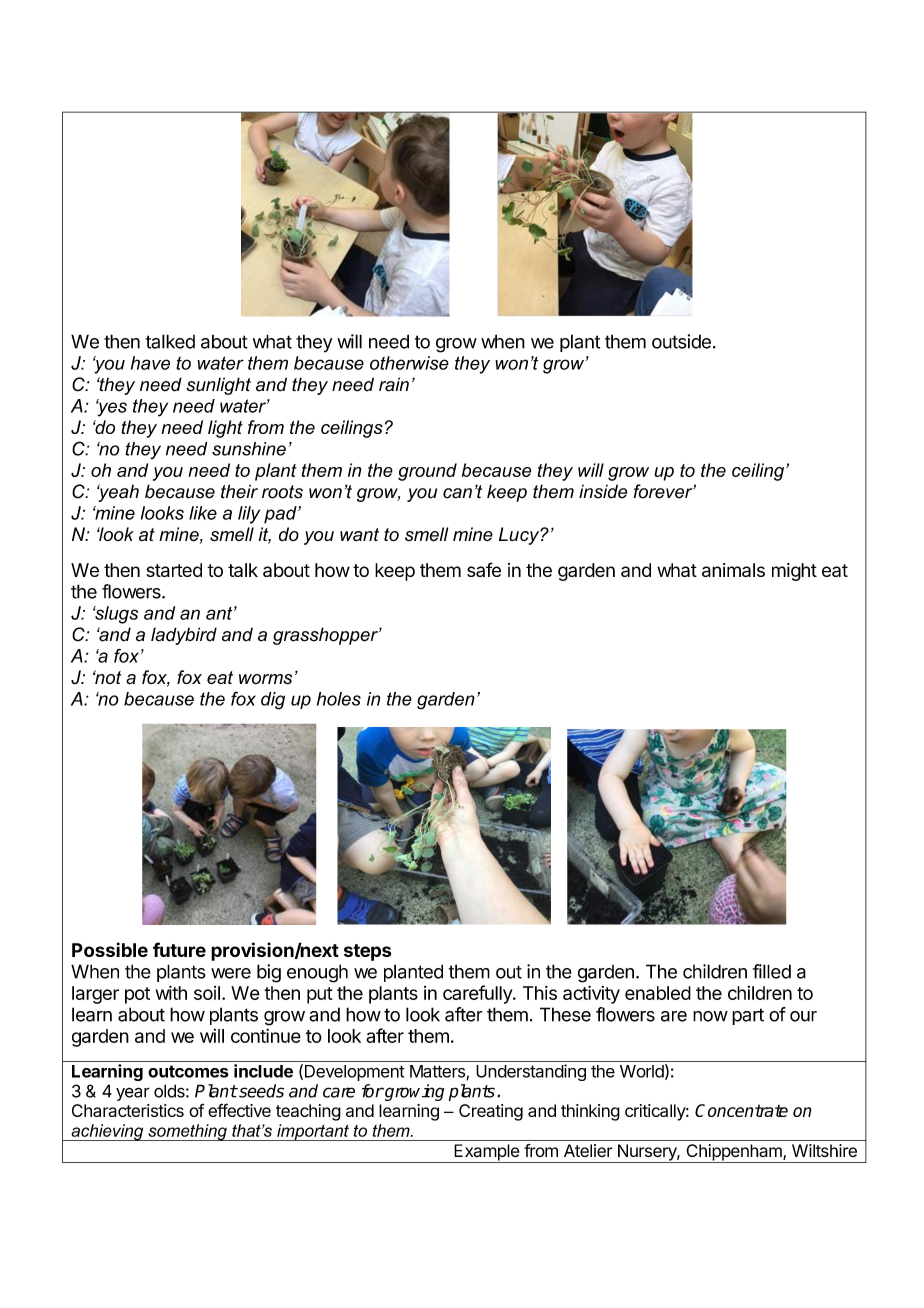 Image resolution: width=924 pixels, height=1308 pixels. Describe the element at coordinates (681, 341) in the screenshot. I see `outside` at that location.
